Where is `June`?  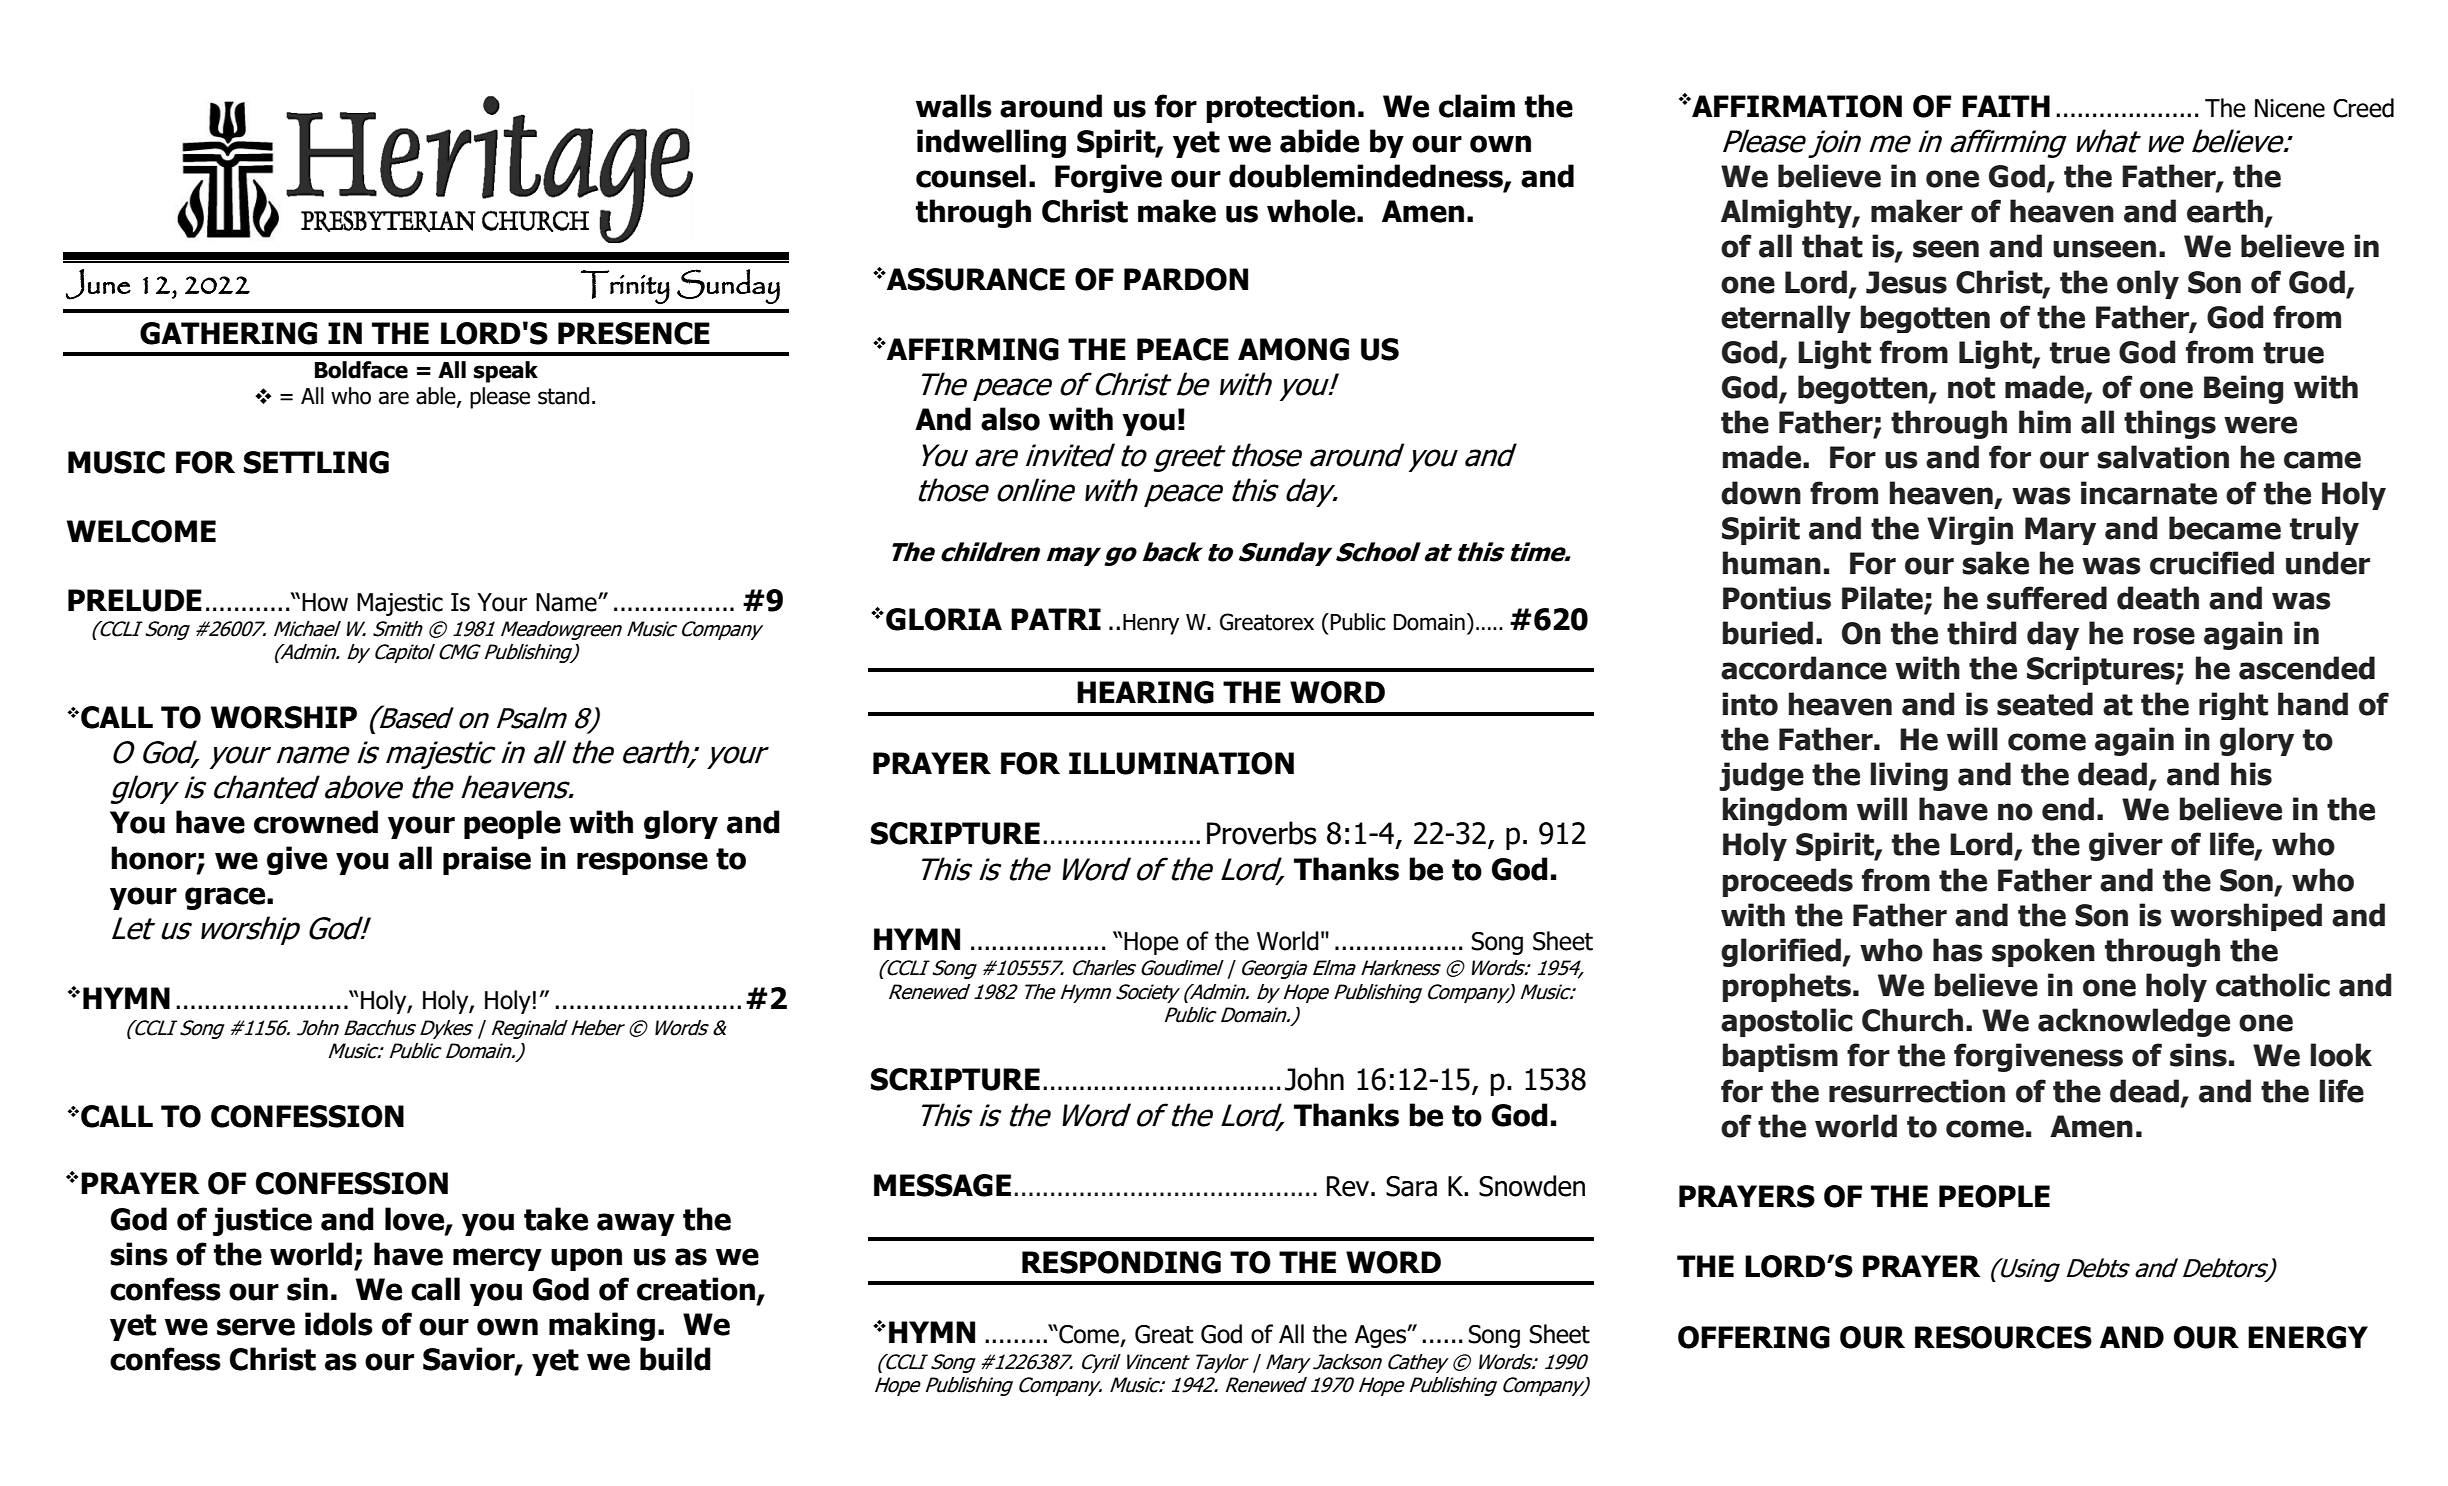
June is located at coordinates (98, 284).
